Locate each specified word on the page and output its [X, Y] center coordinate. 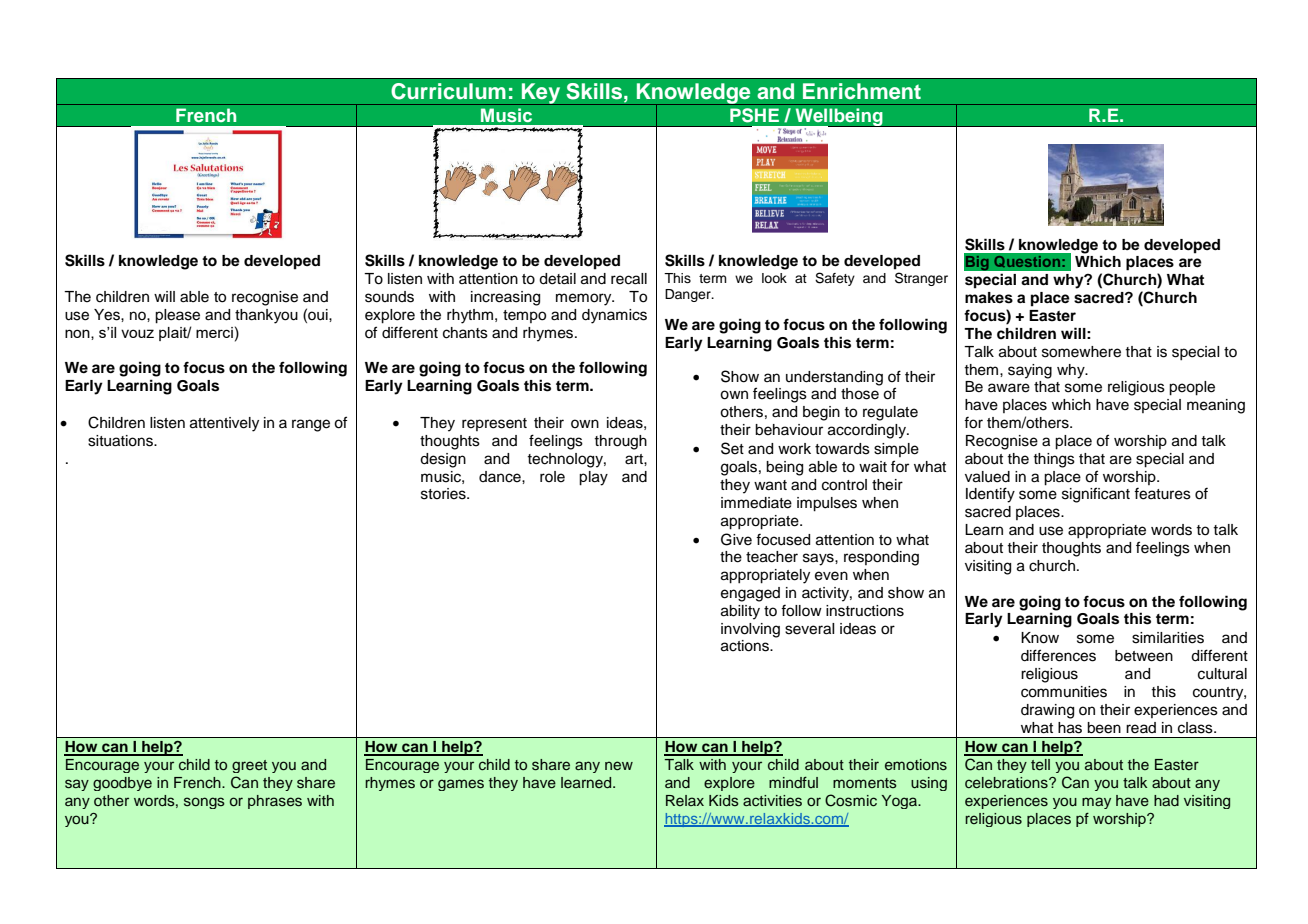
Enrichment [862, 91]
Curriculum [448, 91]
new [619, 765]
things [1054, 460]
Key [541, 94]
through [620, 442]
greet [249, 766]
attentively [224, 424]
